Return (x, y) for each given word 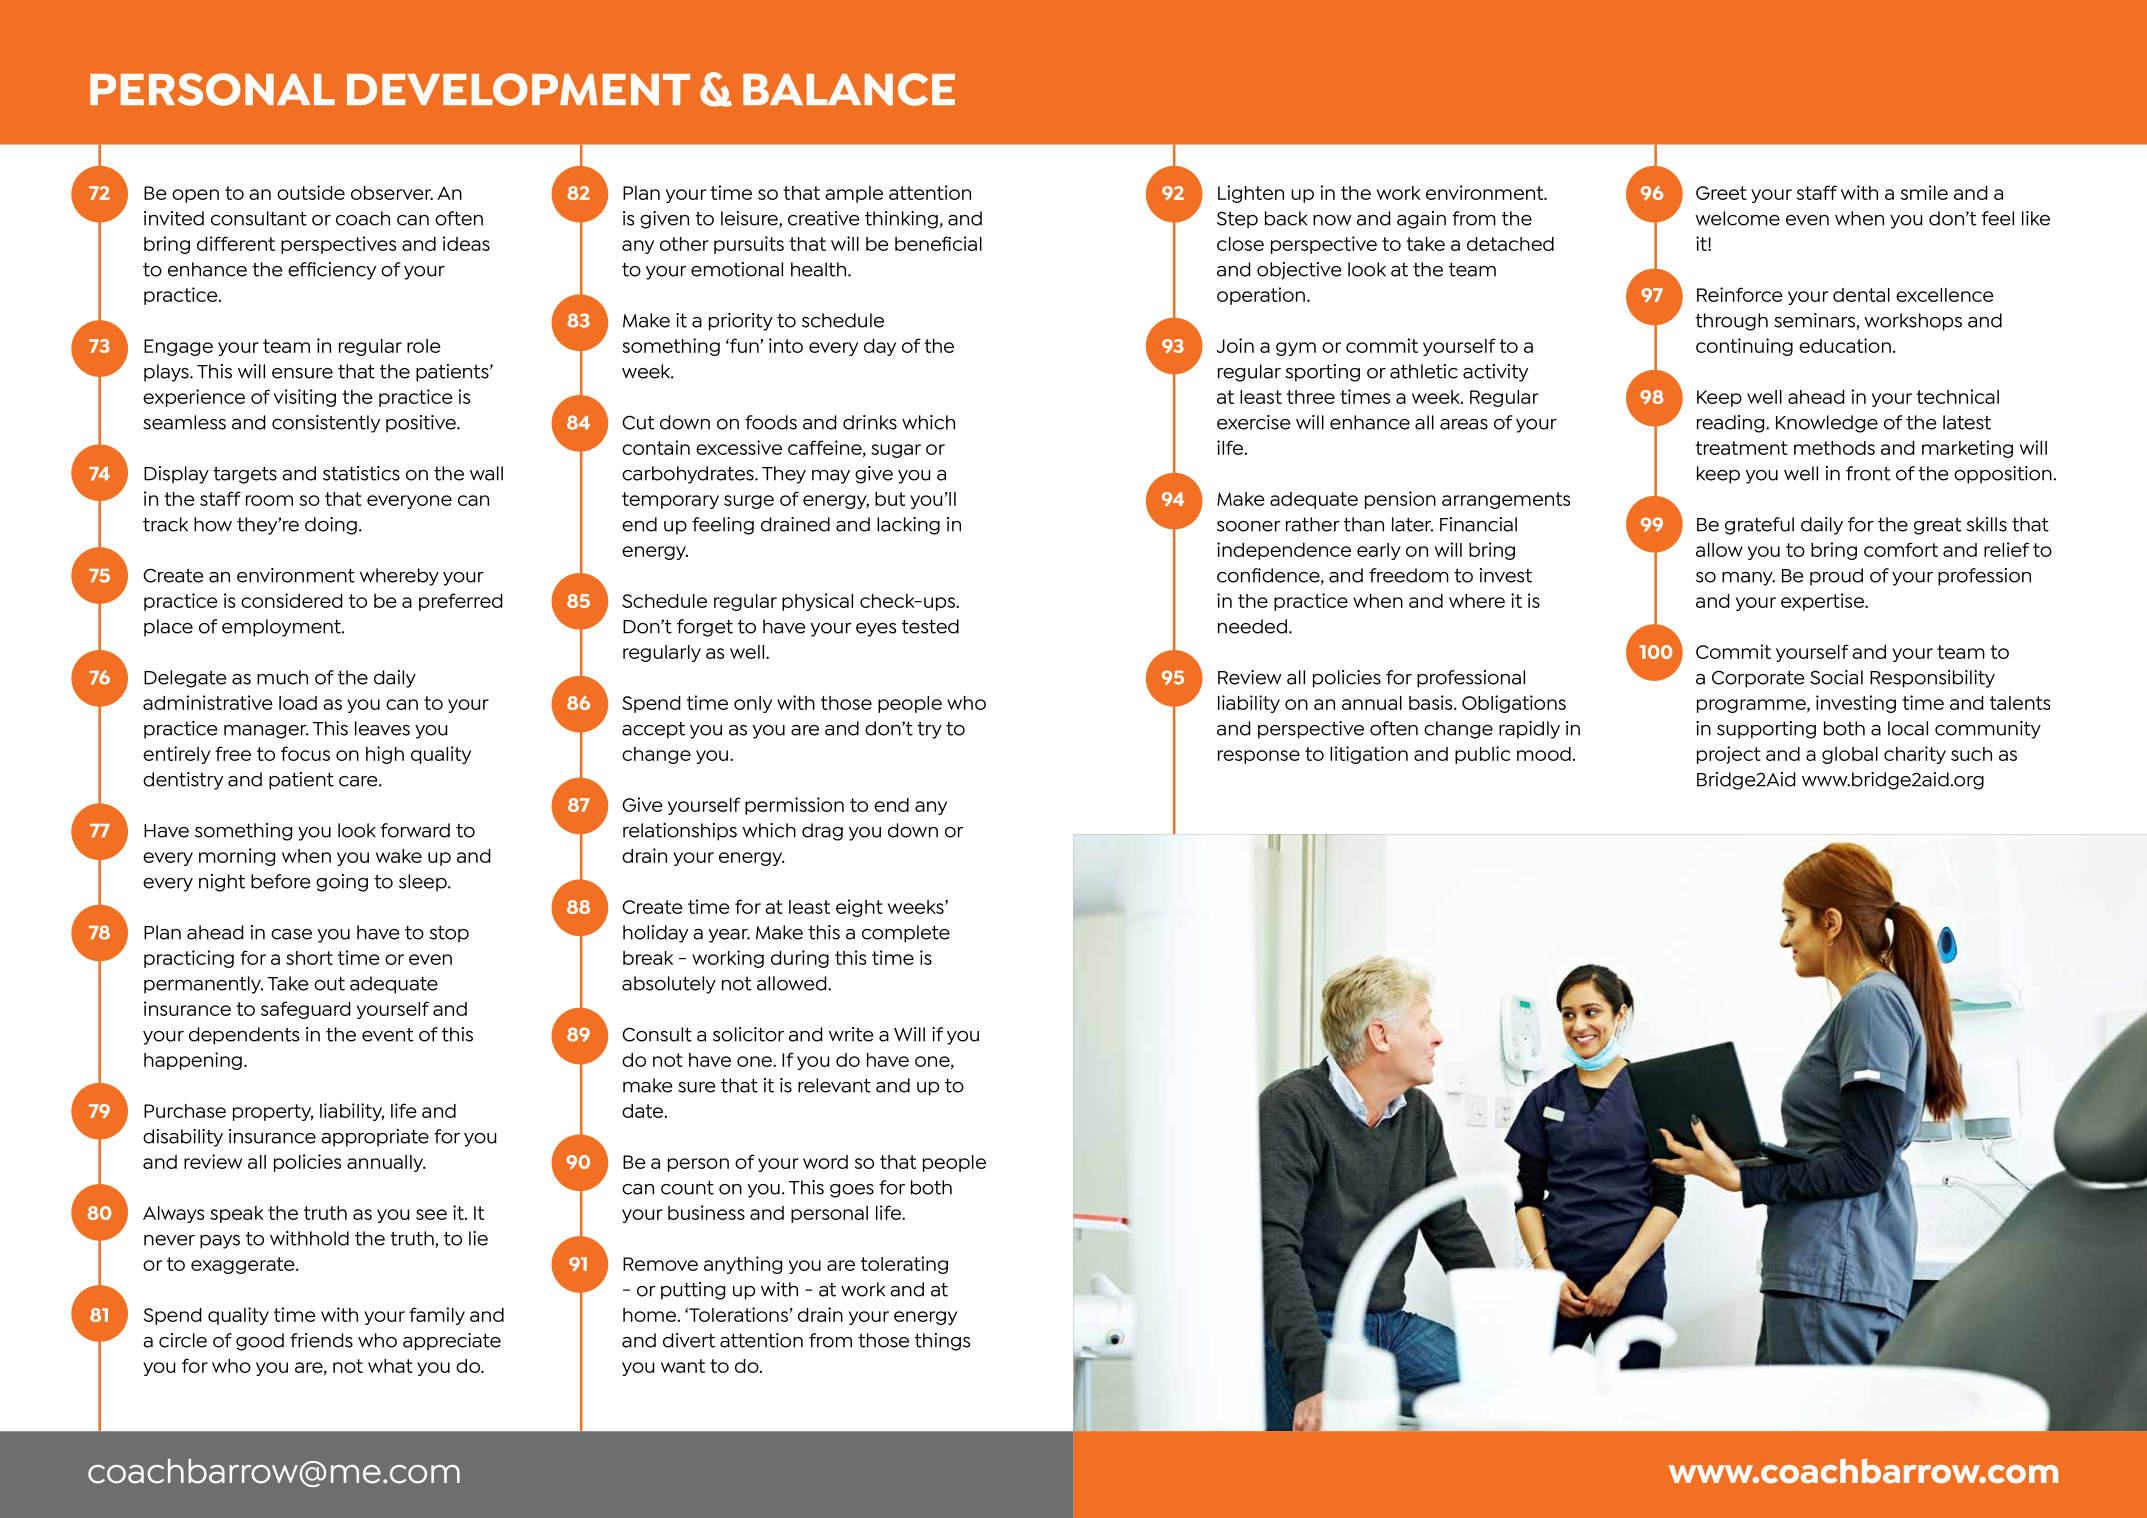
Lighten (1251, 194)
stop (449, 934)
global (1850, 755)
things (942, 1342)
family (437, 1316)
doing (331, 526)
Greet (1721, 193)
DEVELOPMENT (518, 89)
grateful (1759, 526)
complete (906, 934)
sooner (1249, 526)
